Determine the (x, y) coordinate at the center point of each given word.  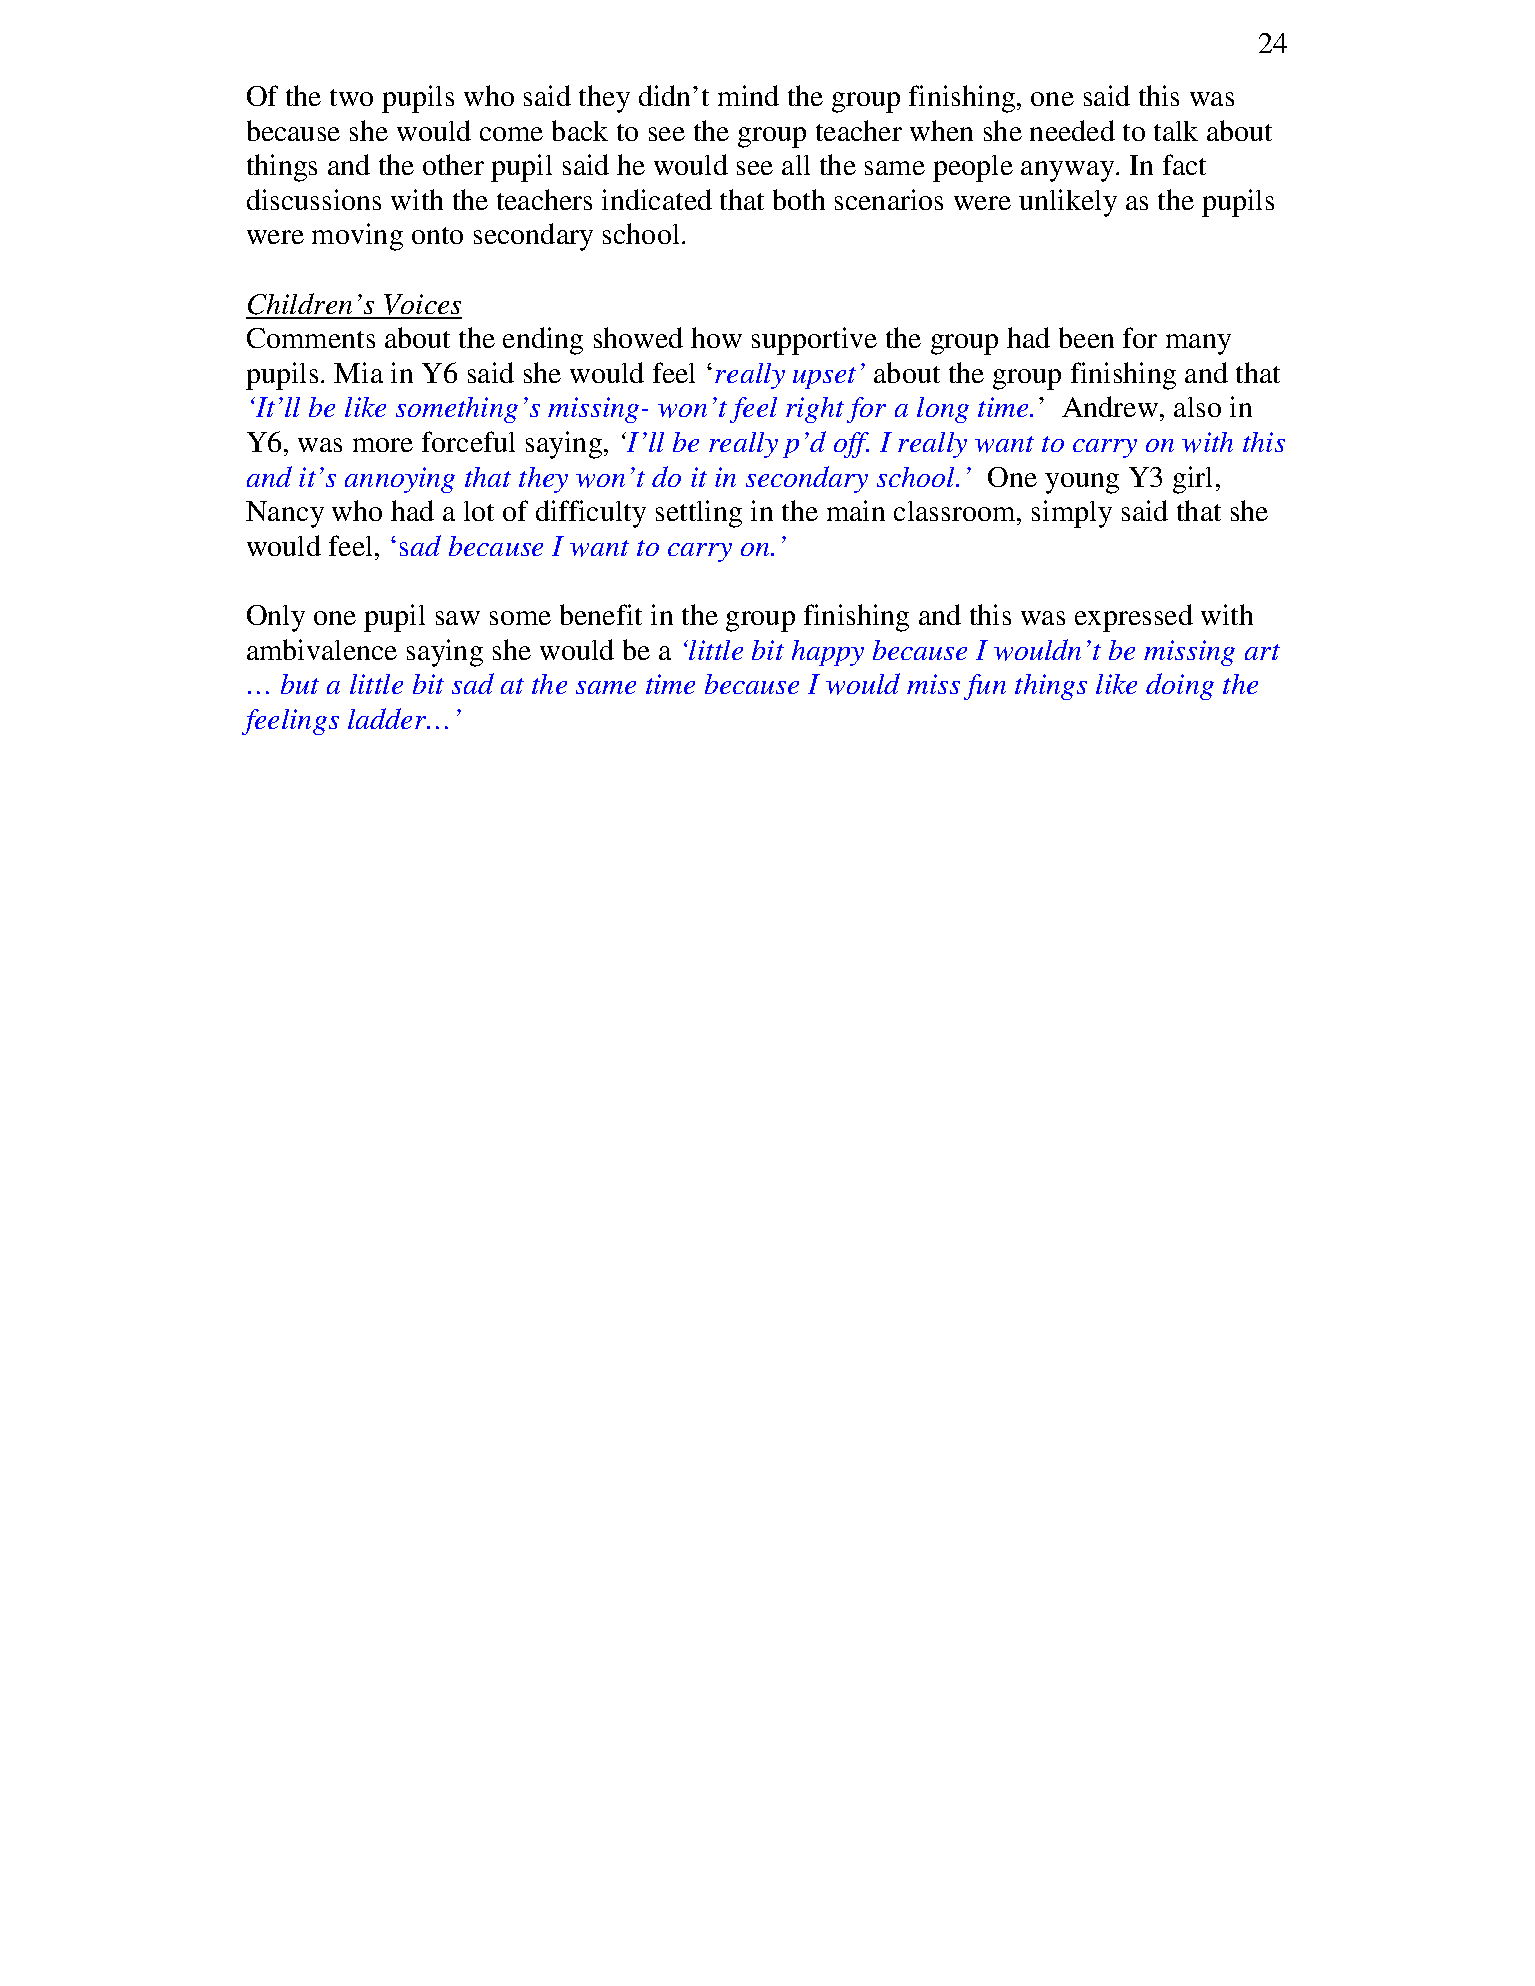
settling (699, 514)
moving (357, 237)
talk (1176, 131)
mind (748, 95)
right (815, 410)
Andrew (1110, 406)
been (1086, 337)
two (351, 97)
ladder (388, 718)
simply (1072, 514)
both (799, 199)
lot (479, 511)
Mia (358, 372)
